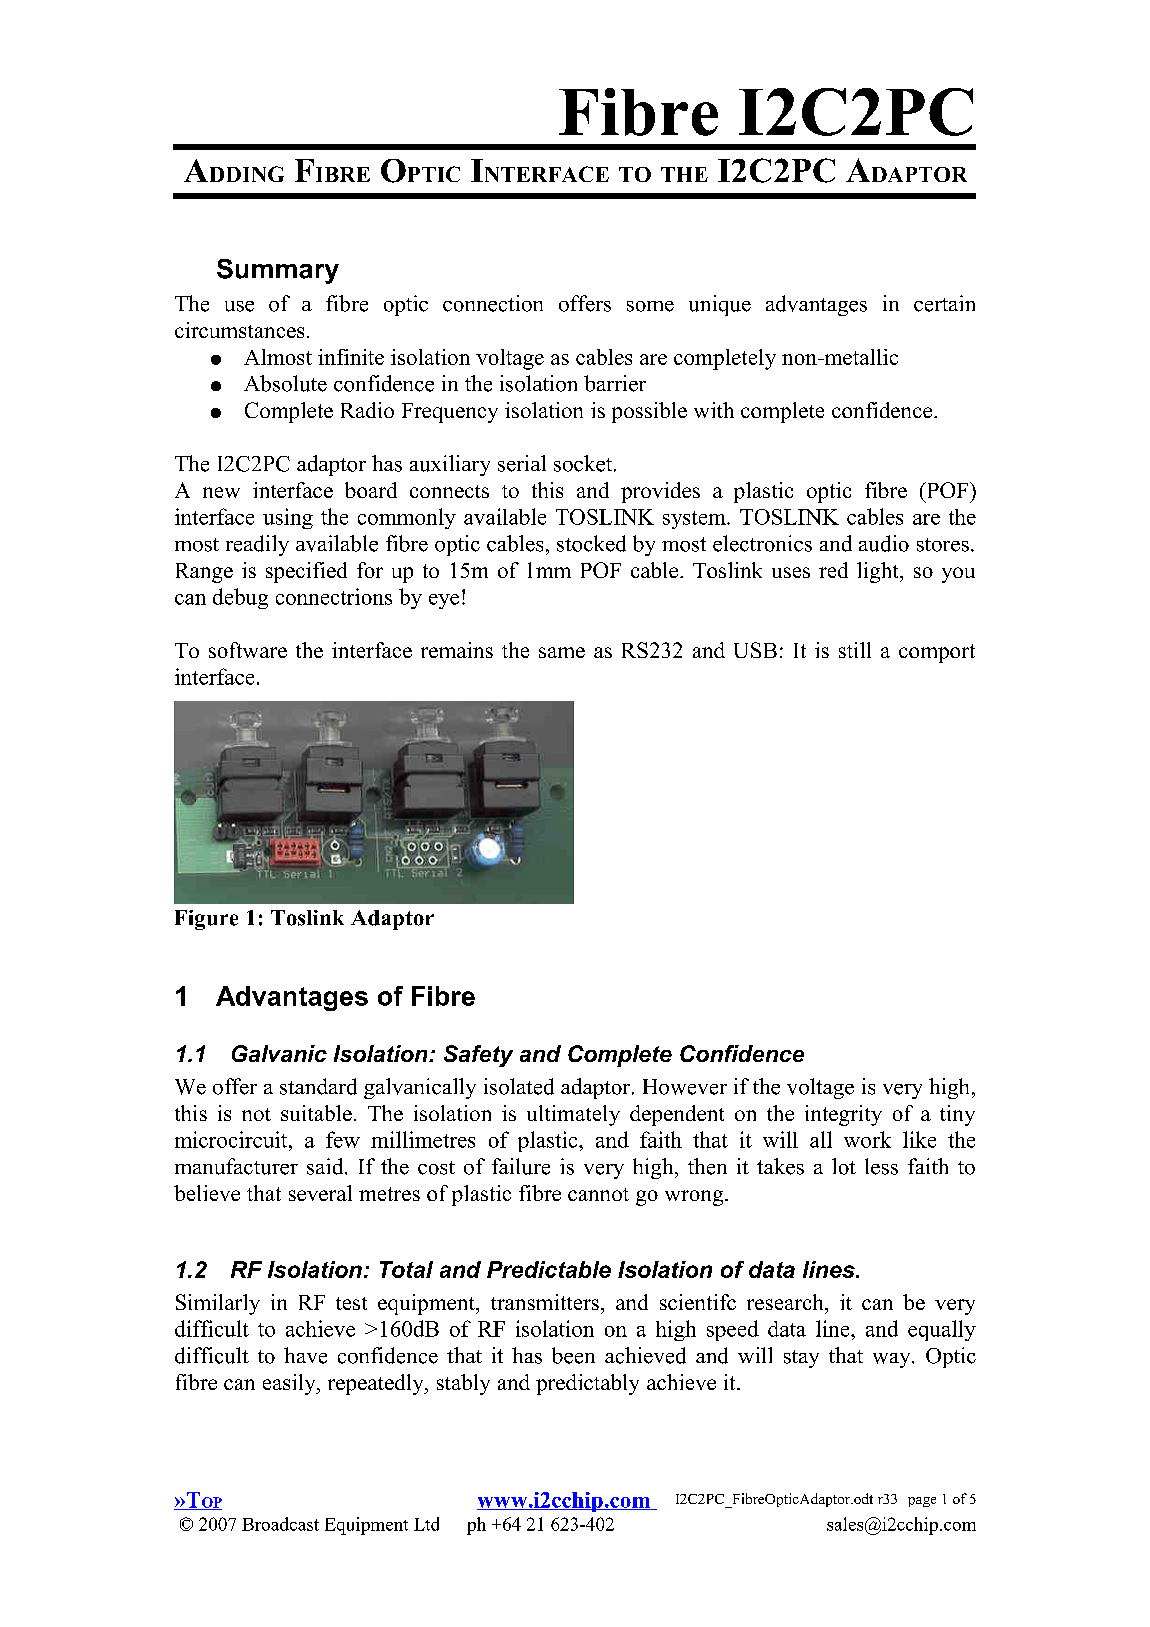 The height and width of the screenshot is (1627, 1150). Describe the element at coordinates (843, 1115) in the screenshot. I see `integrity` at that location.
